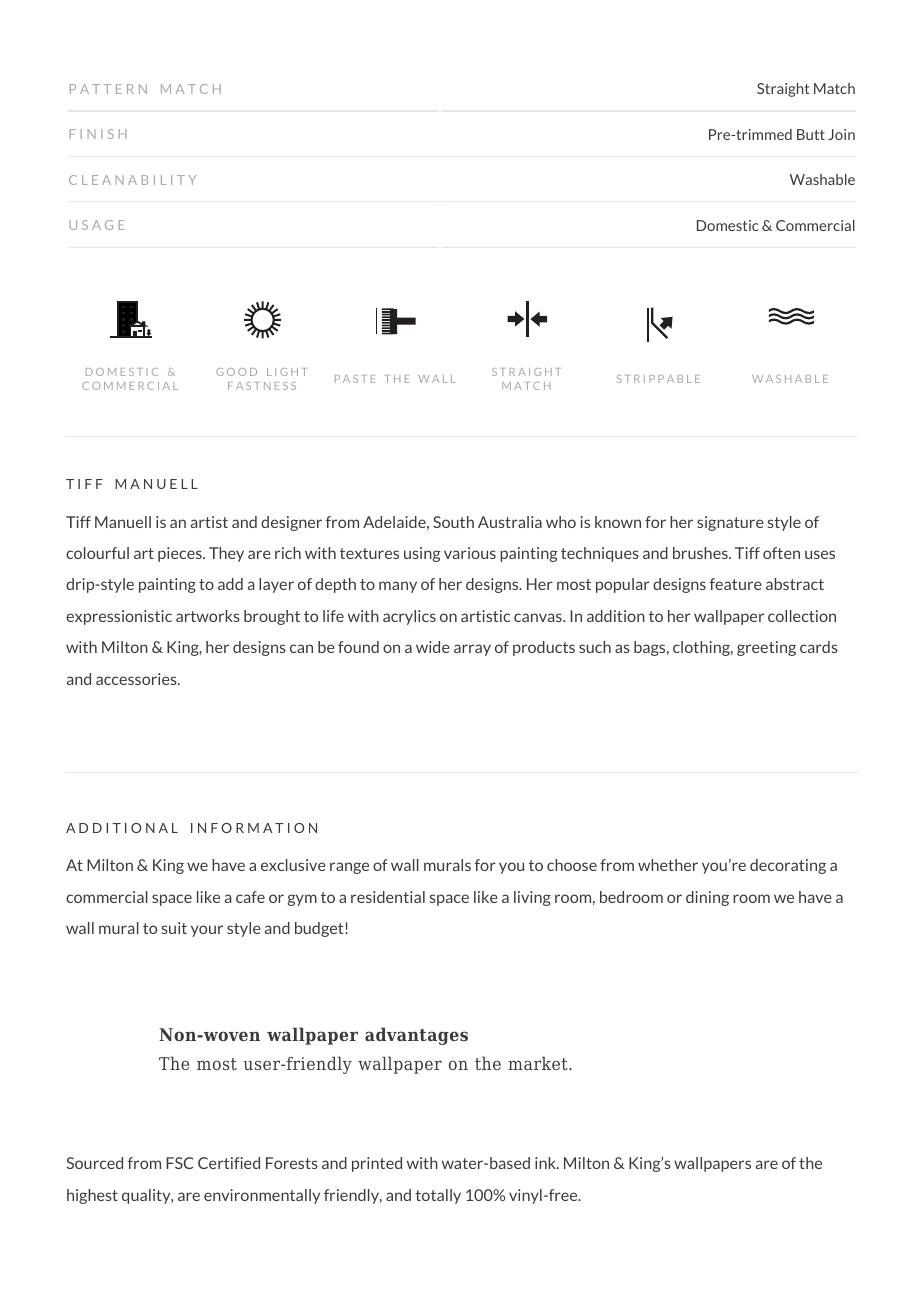 Image resolution: width=924 pixels, height=1308 pixels. Describe the element at coordinates (472, 650) in the screenshot. I see `array` at that location.
